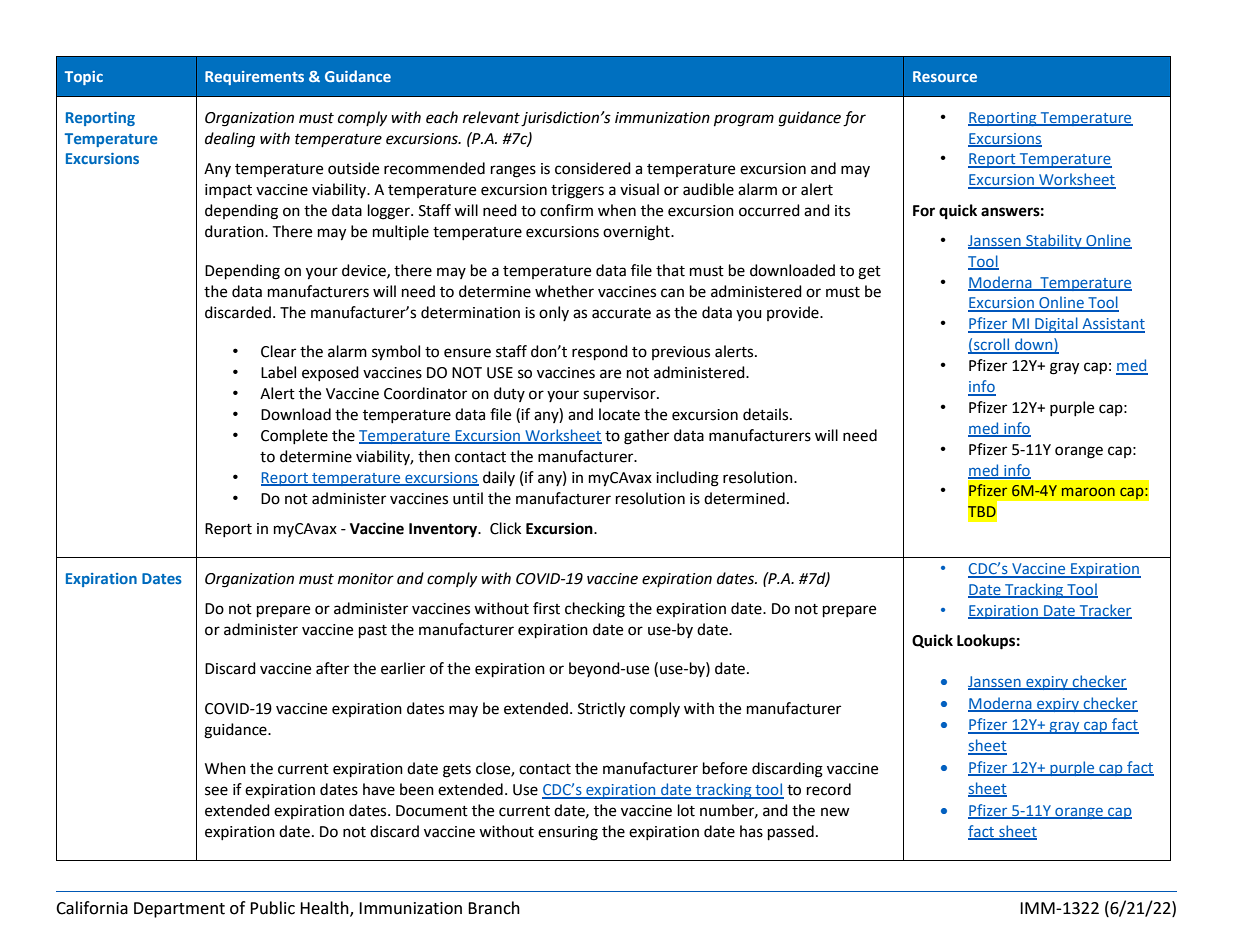  What do you see at coordinates (491, 117) in the screenshot?
I see `relevant` at bounding box center [491, 117].
